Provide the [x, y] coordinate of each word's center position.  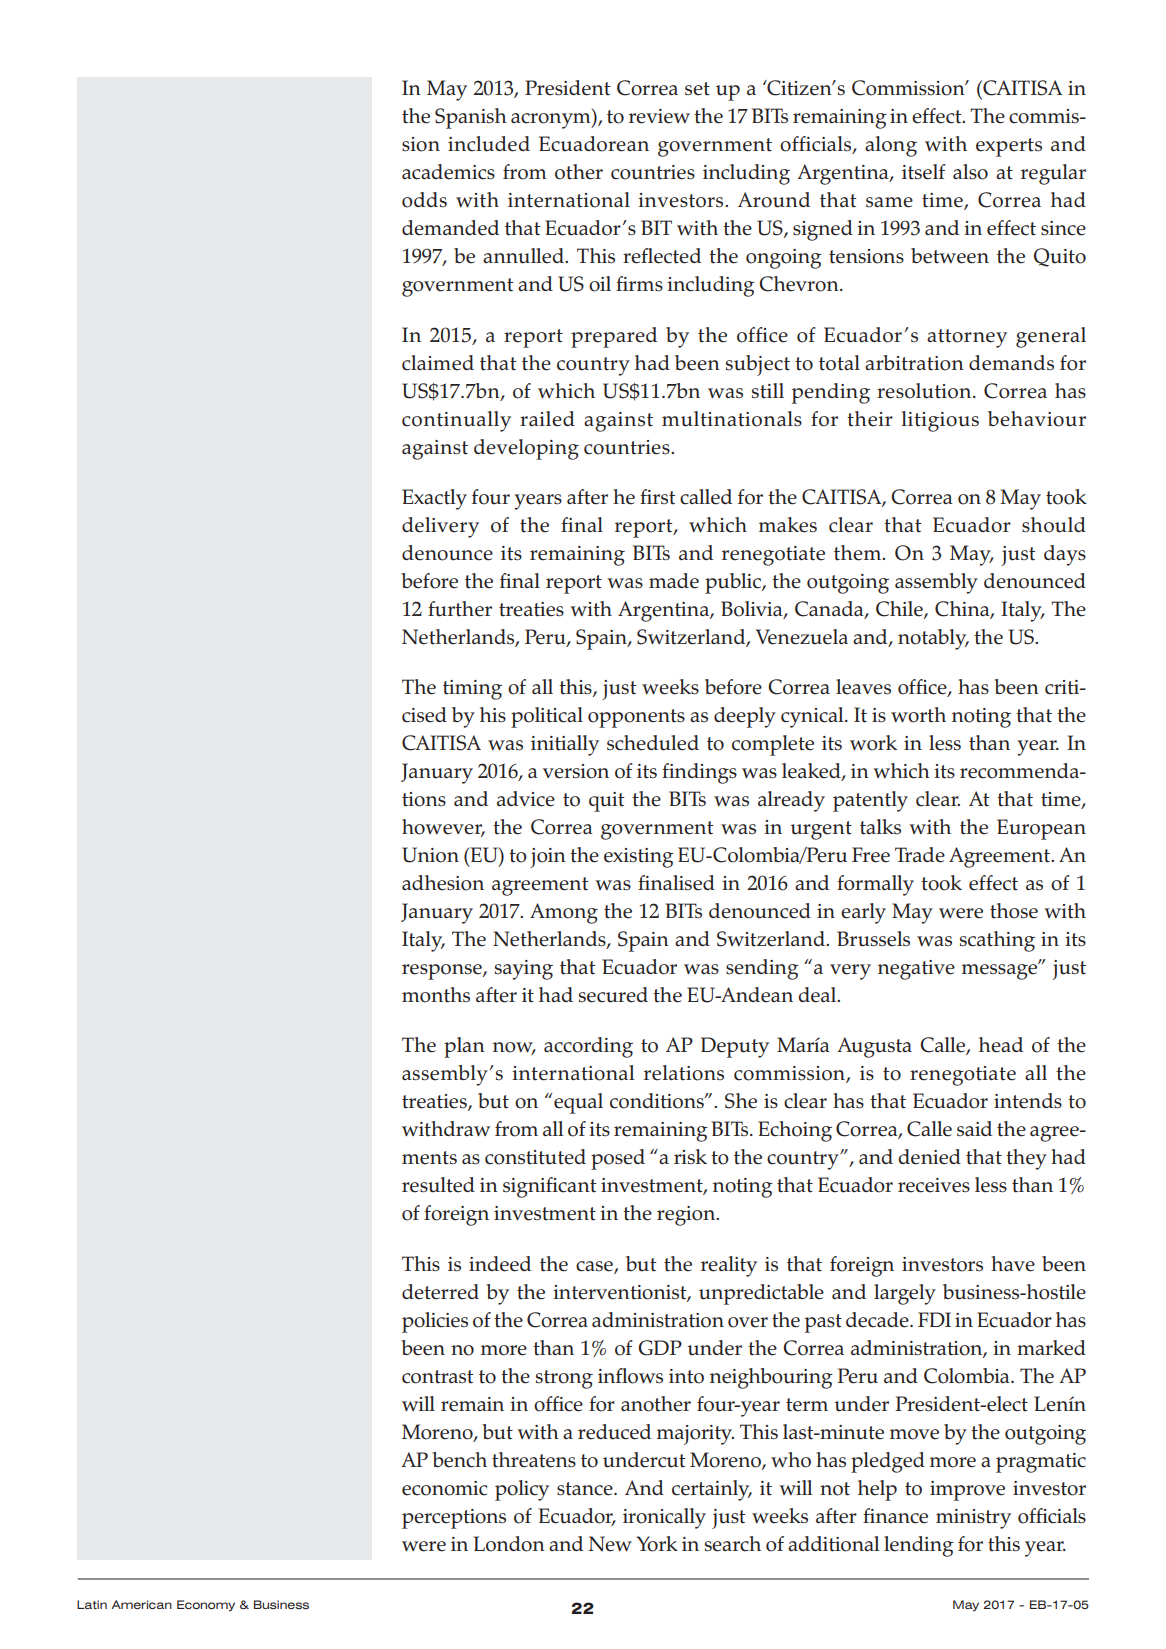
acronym [552, 121]
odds [424, 200]
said [974, 1128]
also [970, 172]
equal [578, 1103]
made [674, 581]
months [436, 995]
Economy [206, 1606]
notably [933, 639]
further [460, 609]
